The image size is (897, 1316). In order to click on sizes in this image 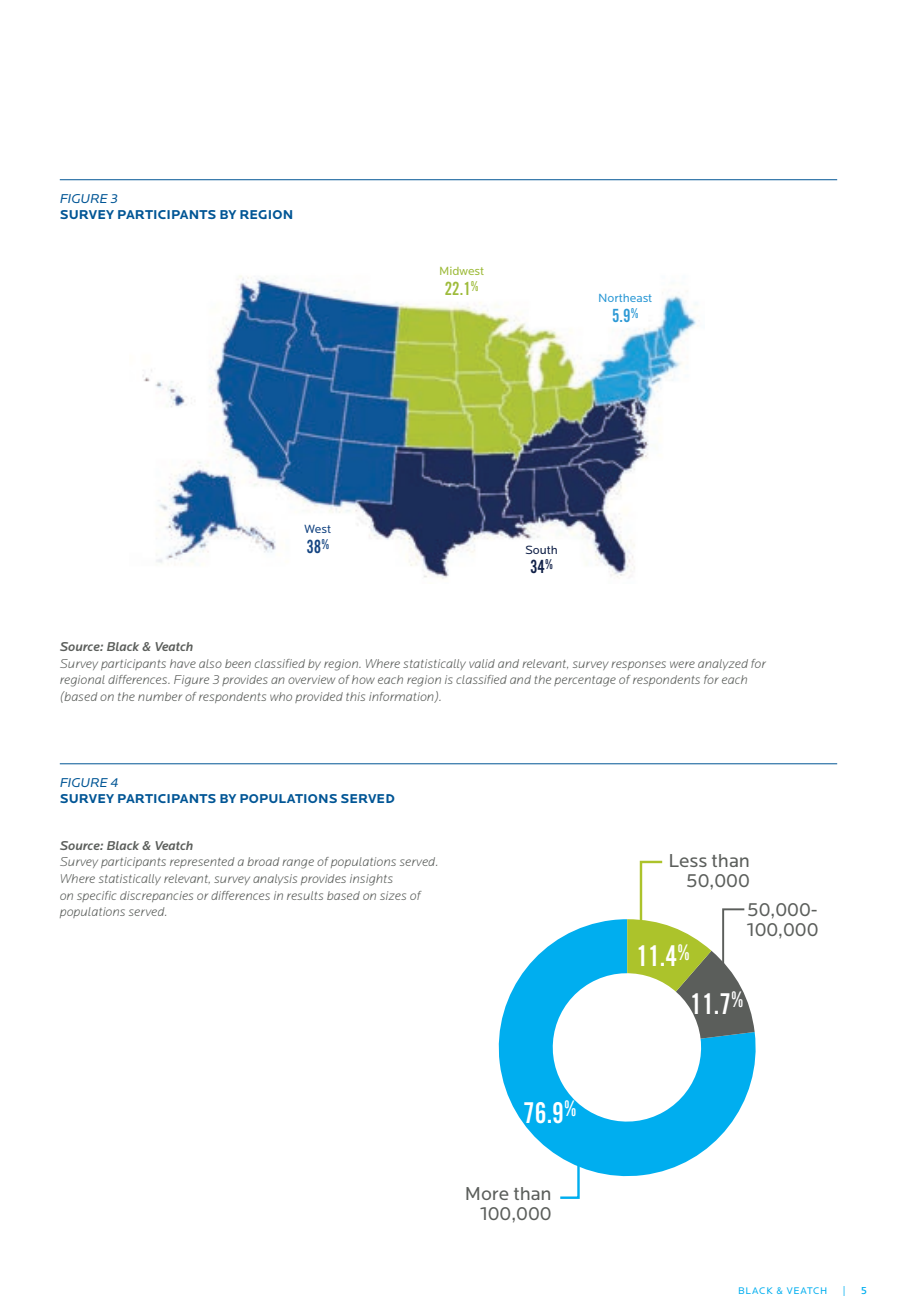, I will do `click(393, 895)`.
